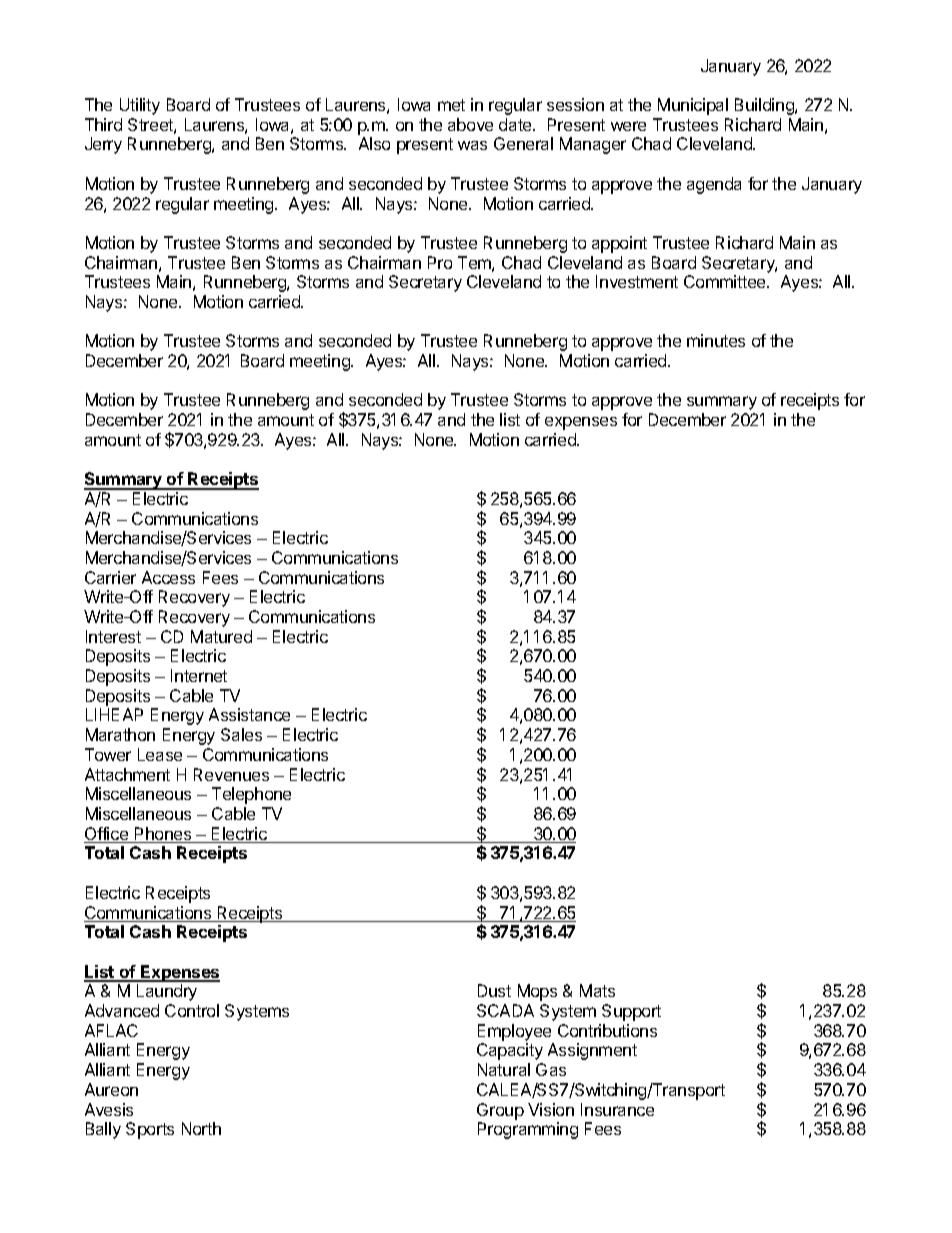 This screenshot has height=1233, width=952. What do you see at coordinates (617, 1109) in the screenshot?
I see `Insurance` at bounding box center [617, 1109].
